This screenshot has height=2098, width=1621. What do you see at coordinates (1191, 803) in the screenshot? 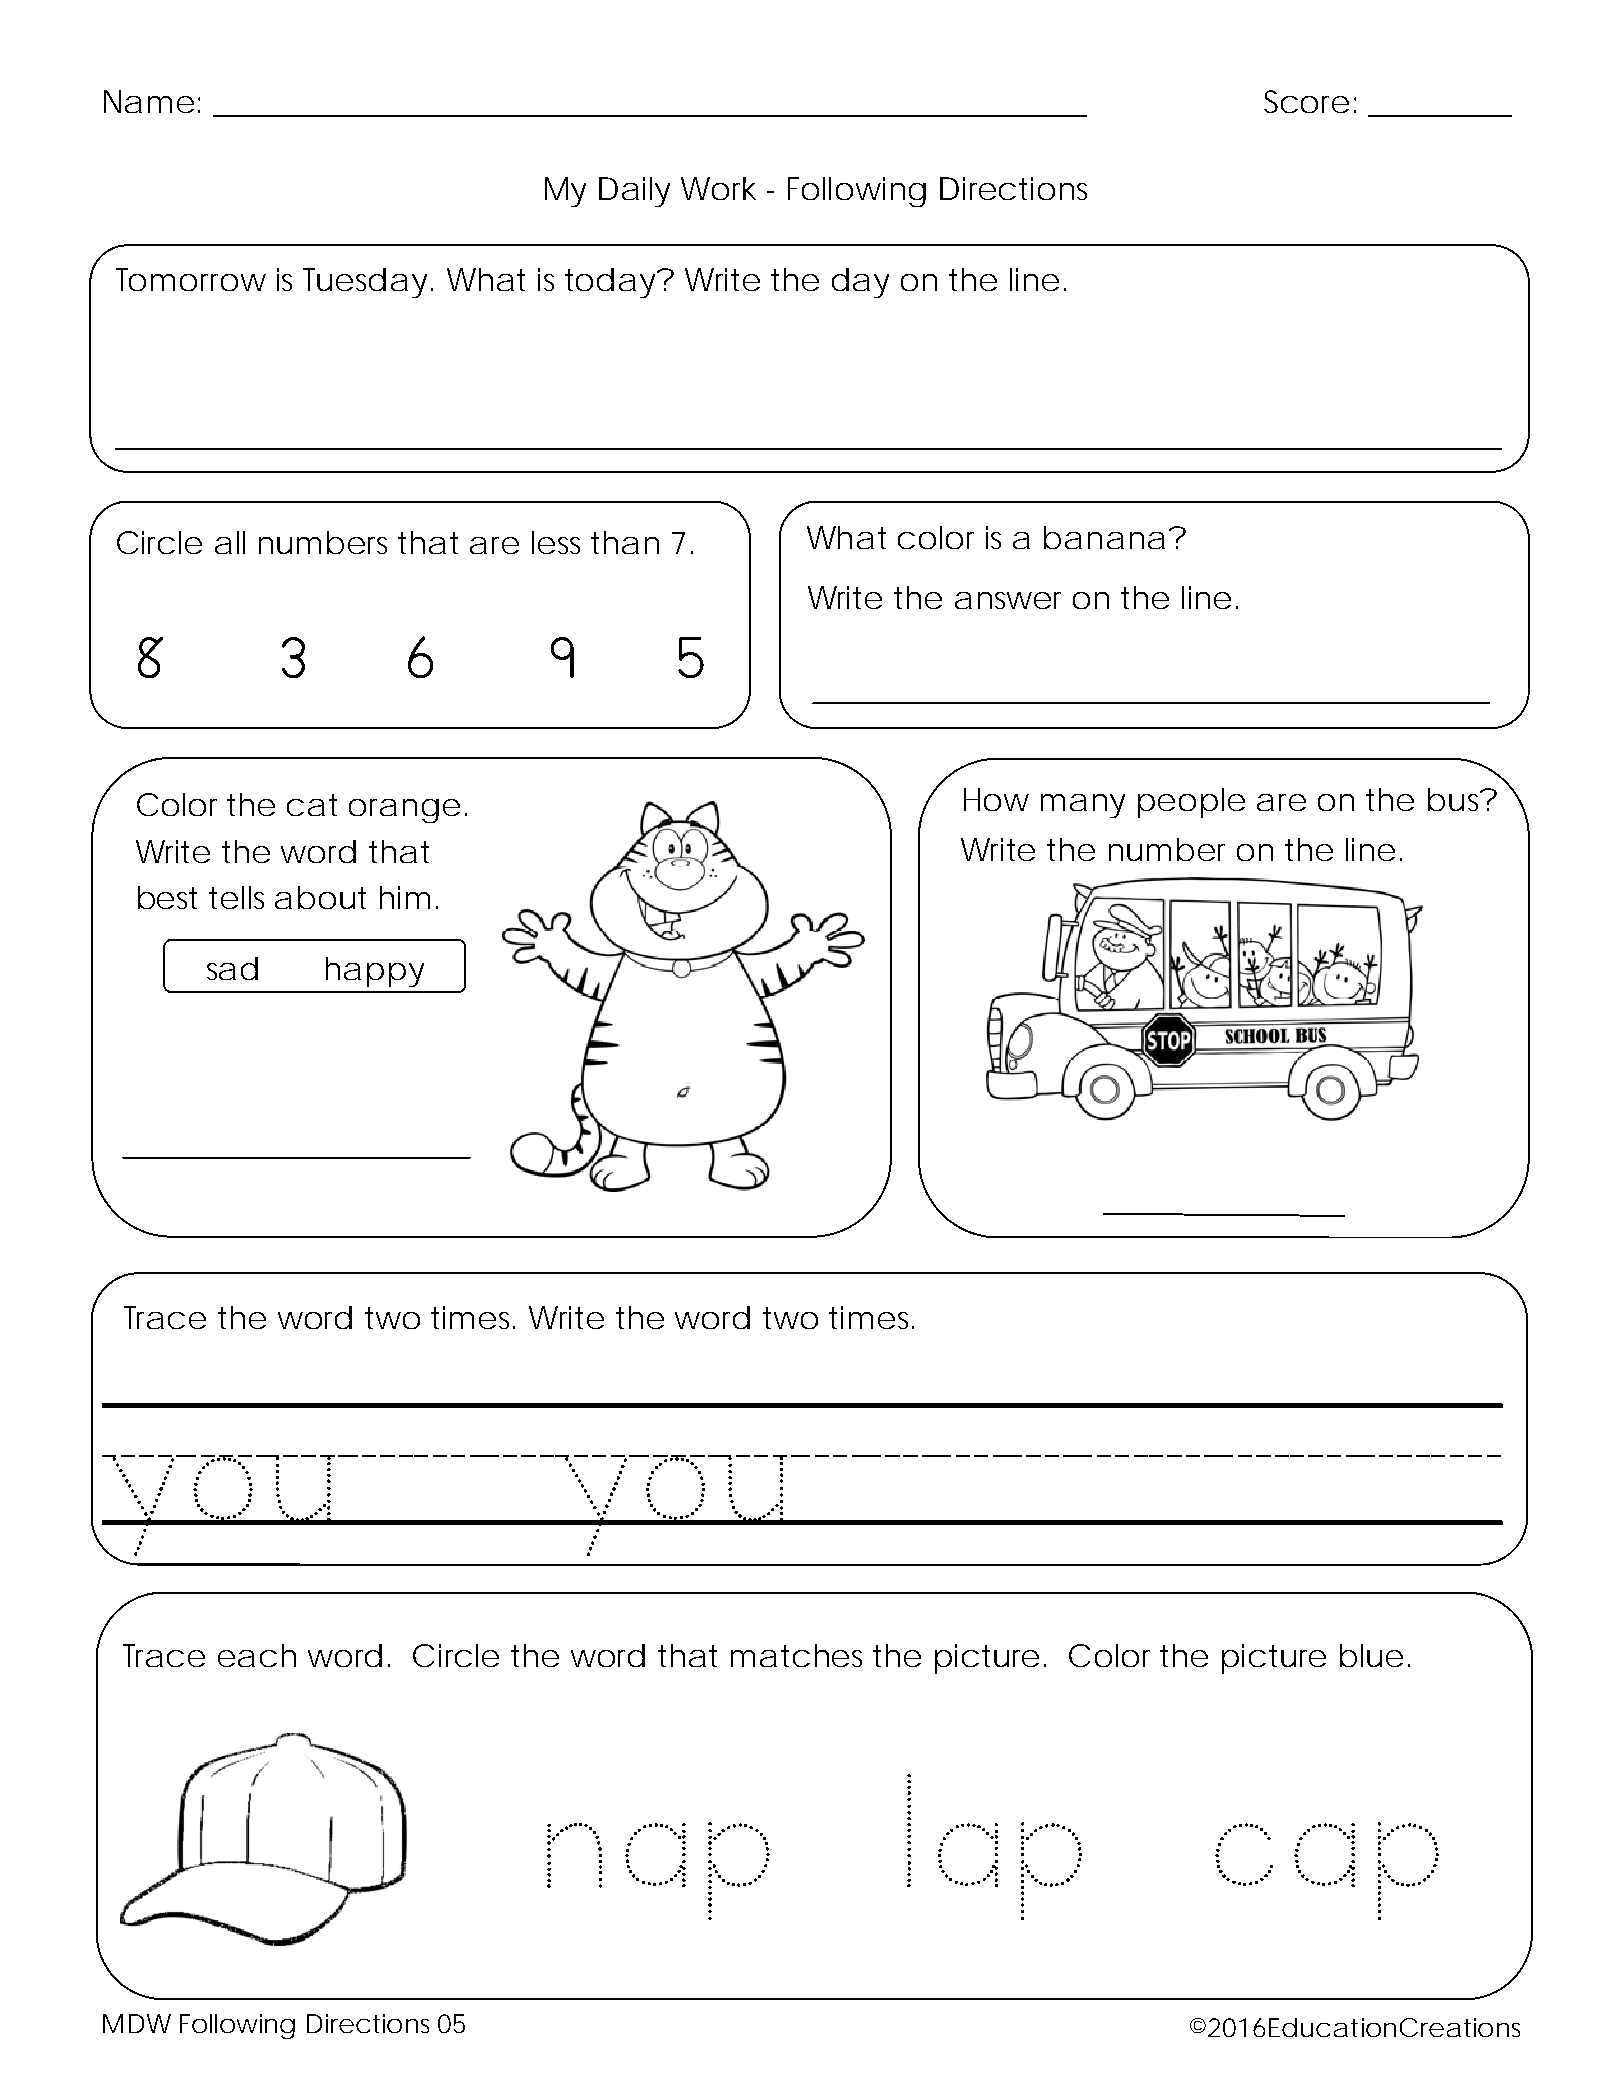
I see `people` at bounding box center [1191, 803].
